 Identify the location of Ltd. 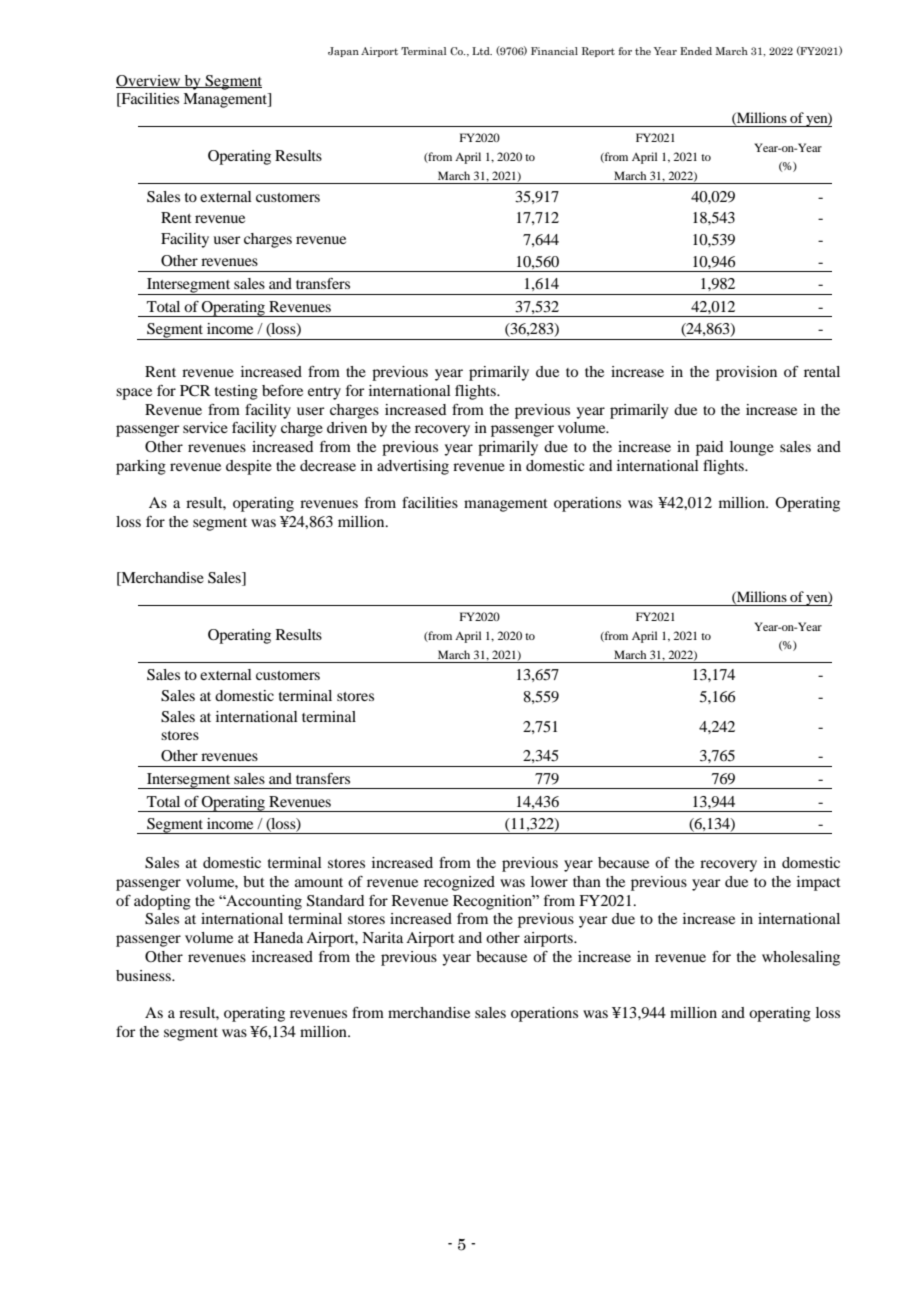
(482, 51).
